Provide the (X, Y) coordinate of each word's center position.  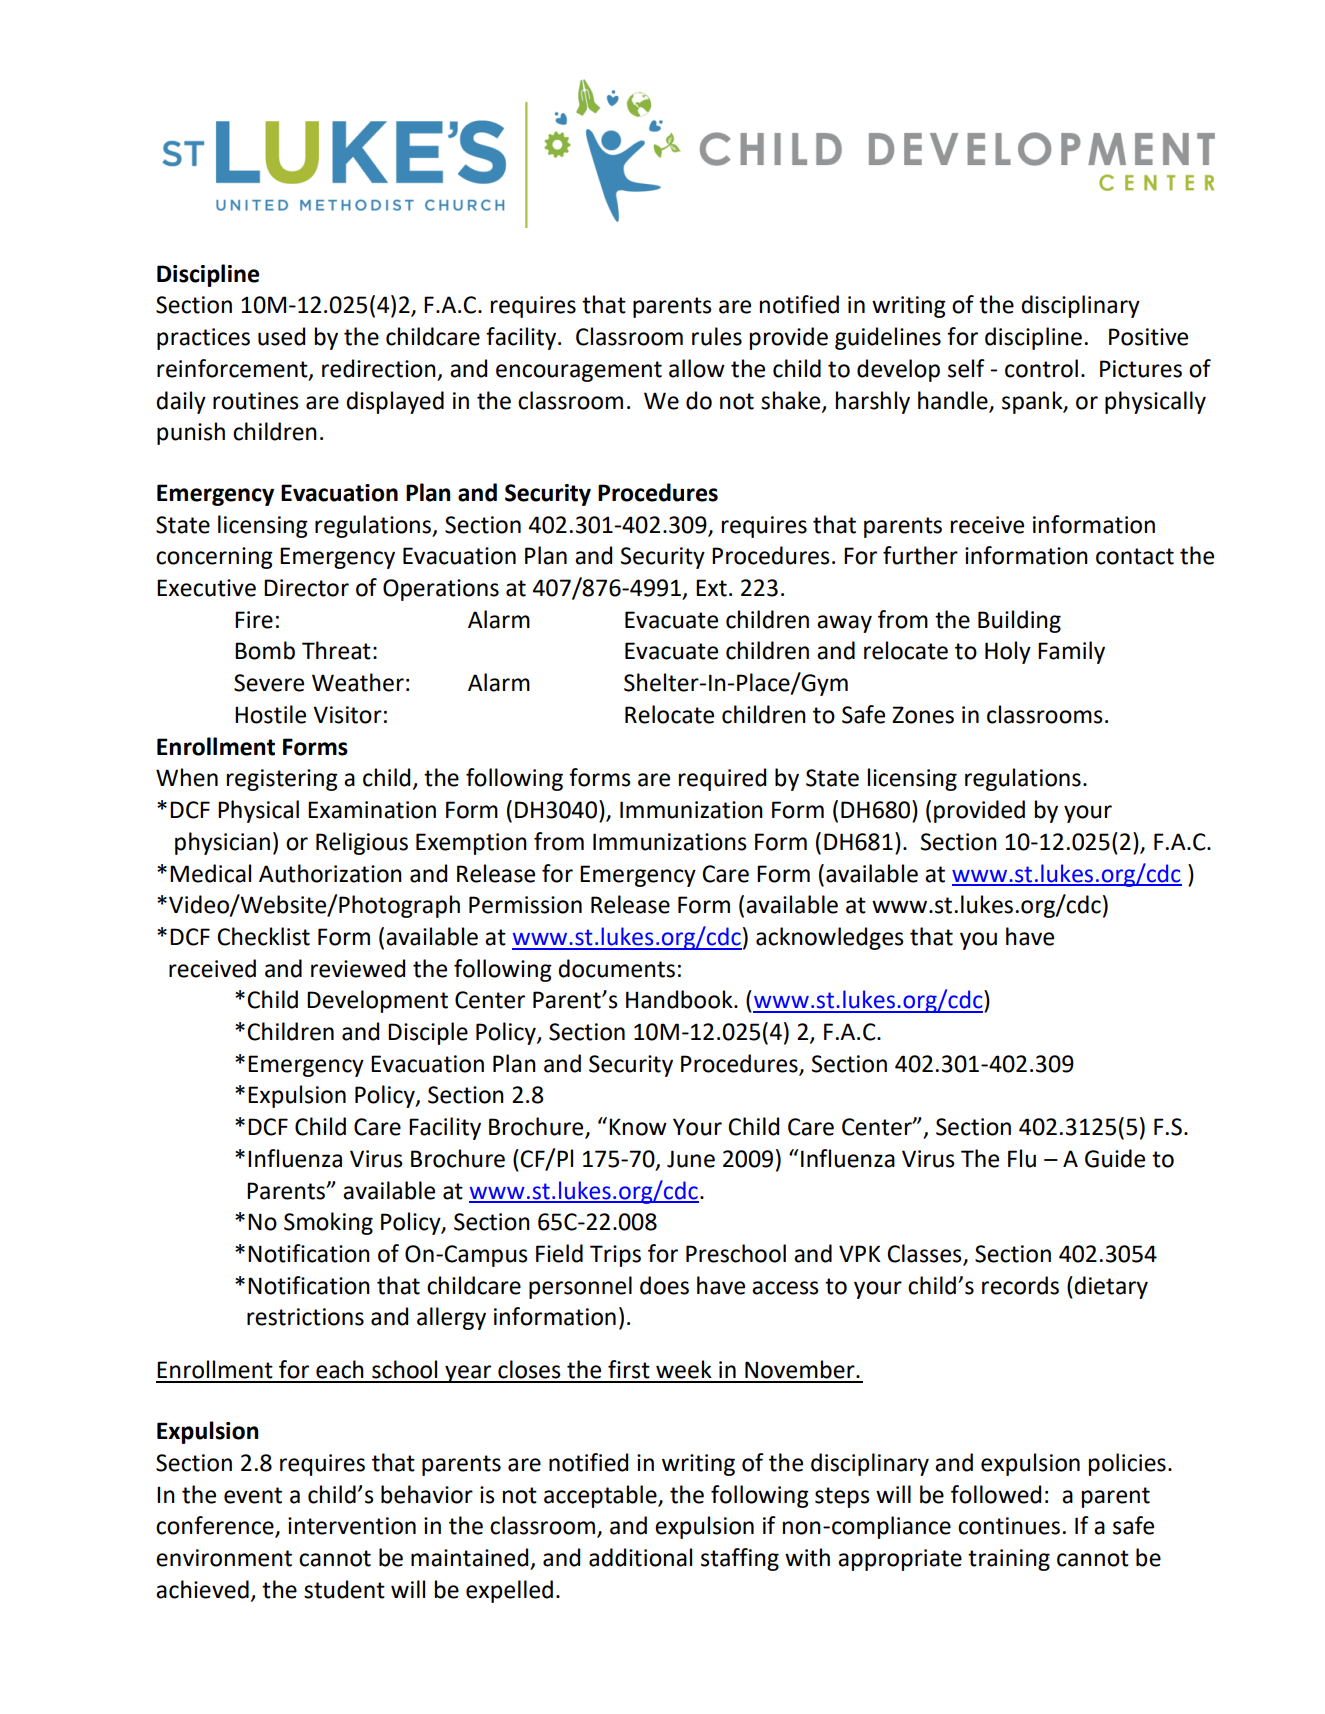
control (1041, 368)
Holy (1008, 652)
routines (256, 401)
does (664, 1285)
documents (616, 968)
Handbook (680, 999)
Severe (269, 683)
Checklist (263, 936)
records (1020, 1285)
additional (640, 1557)
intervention (352, 1526)
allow (697, 368)
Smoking (328, 1223)
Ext (711, 588)
